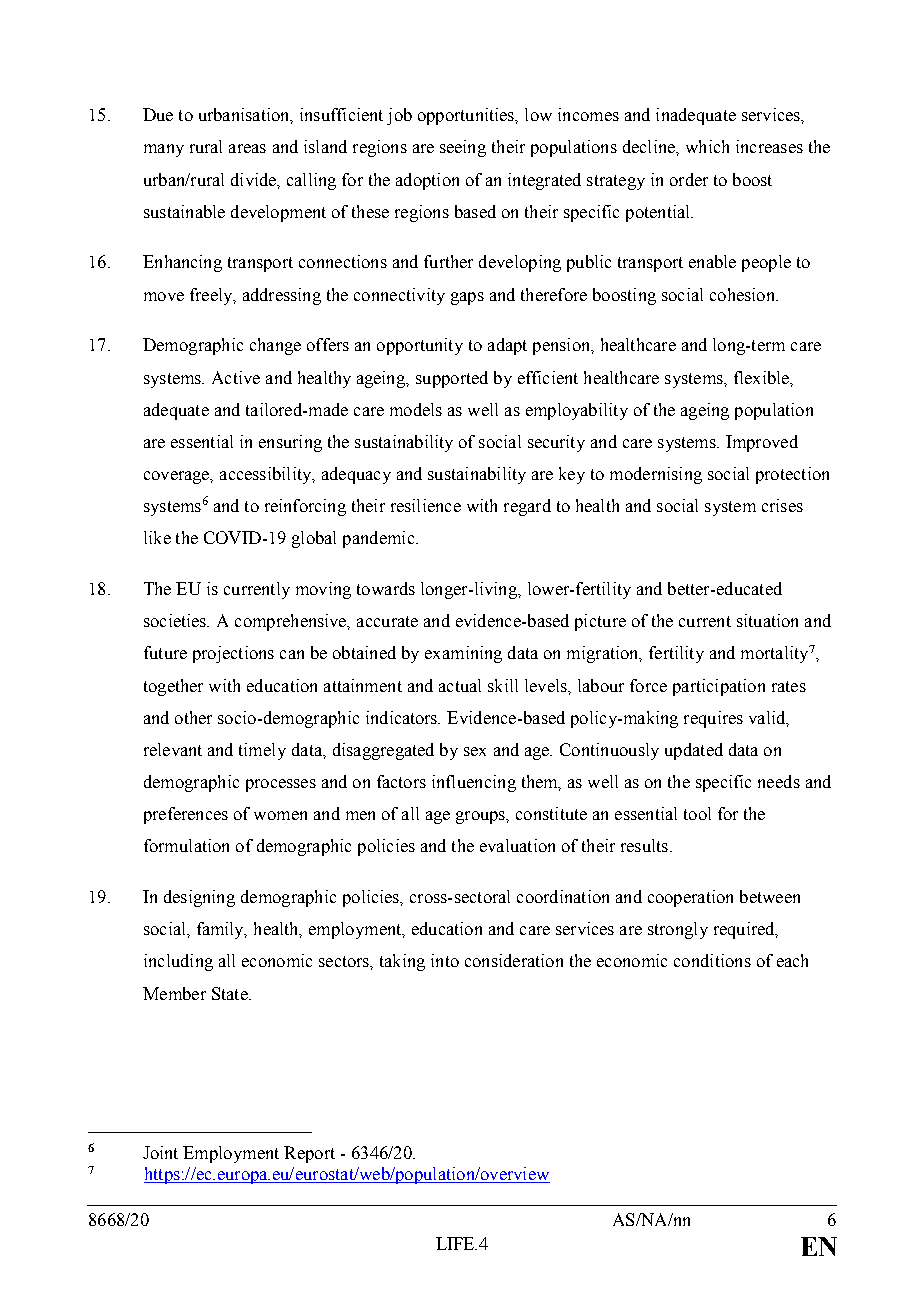  What do you see at coordinates (463, 148) in the page?
I see `seeing` at bounding box center [463, 148].
